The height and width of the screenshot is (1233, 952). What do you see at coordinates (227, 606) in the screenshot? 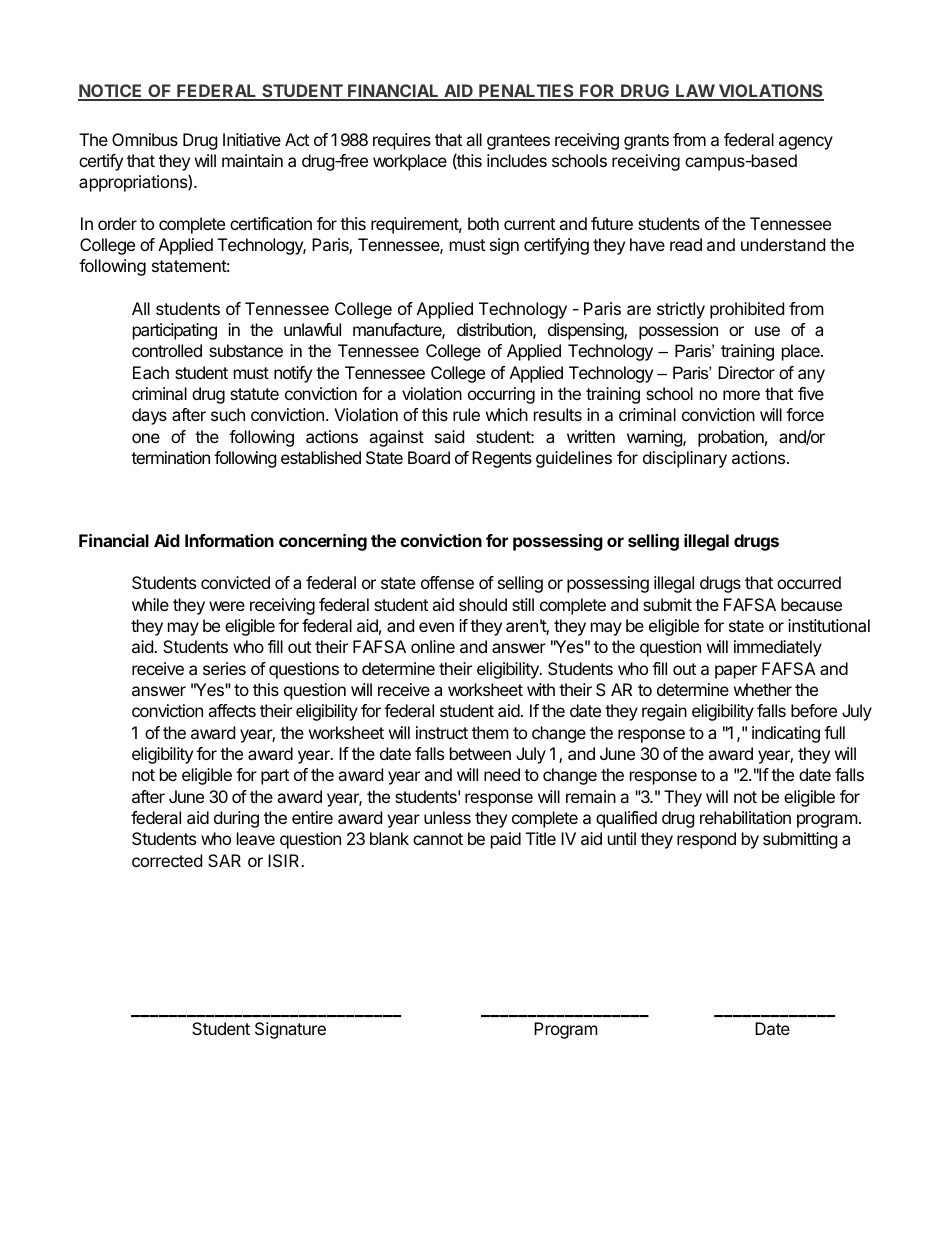
I see `were` at bounding box center [227, 606].
